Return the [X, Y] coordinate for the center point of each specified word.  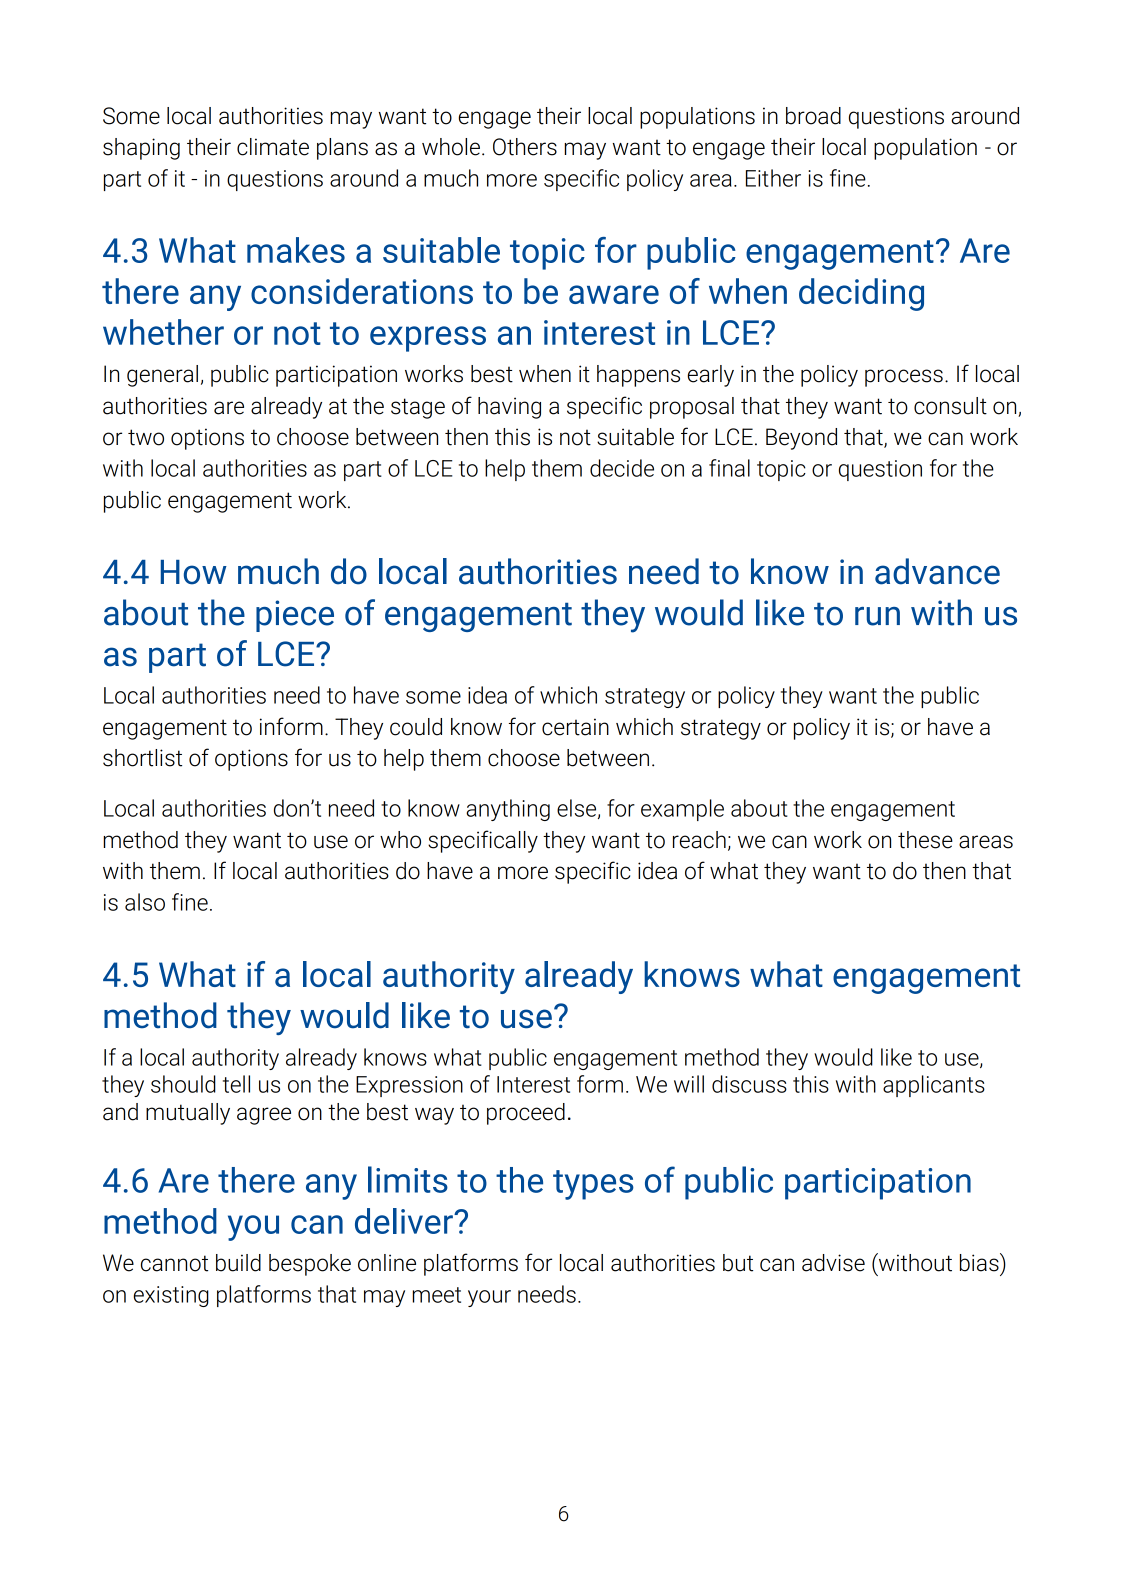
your [489, 1298]
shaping [141, 149]
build [238, 1263]
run [877, 616]
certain [575, 727]
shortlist [142, 758]
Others [525, 147]
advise [833, 1263]
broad [813, 116]
